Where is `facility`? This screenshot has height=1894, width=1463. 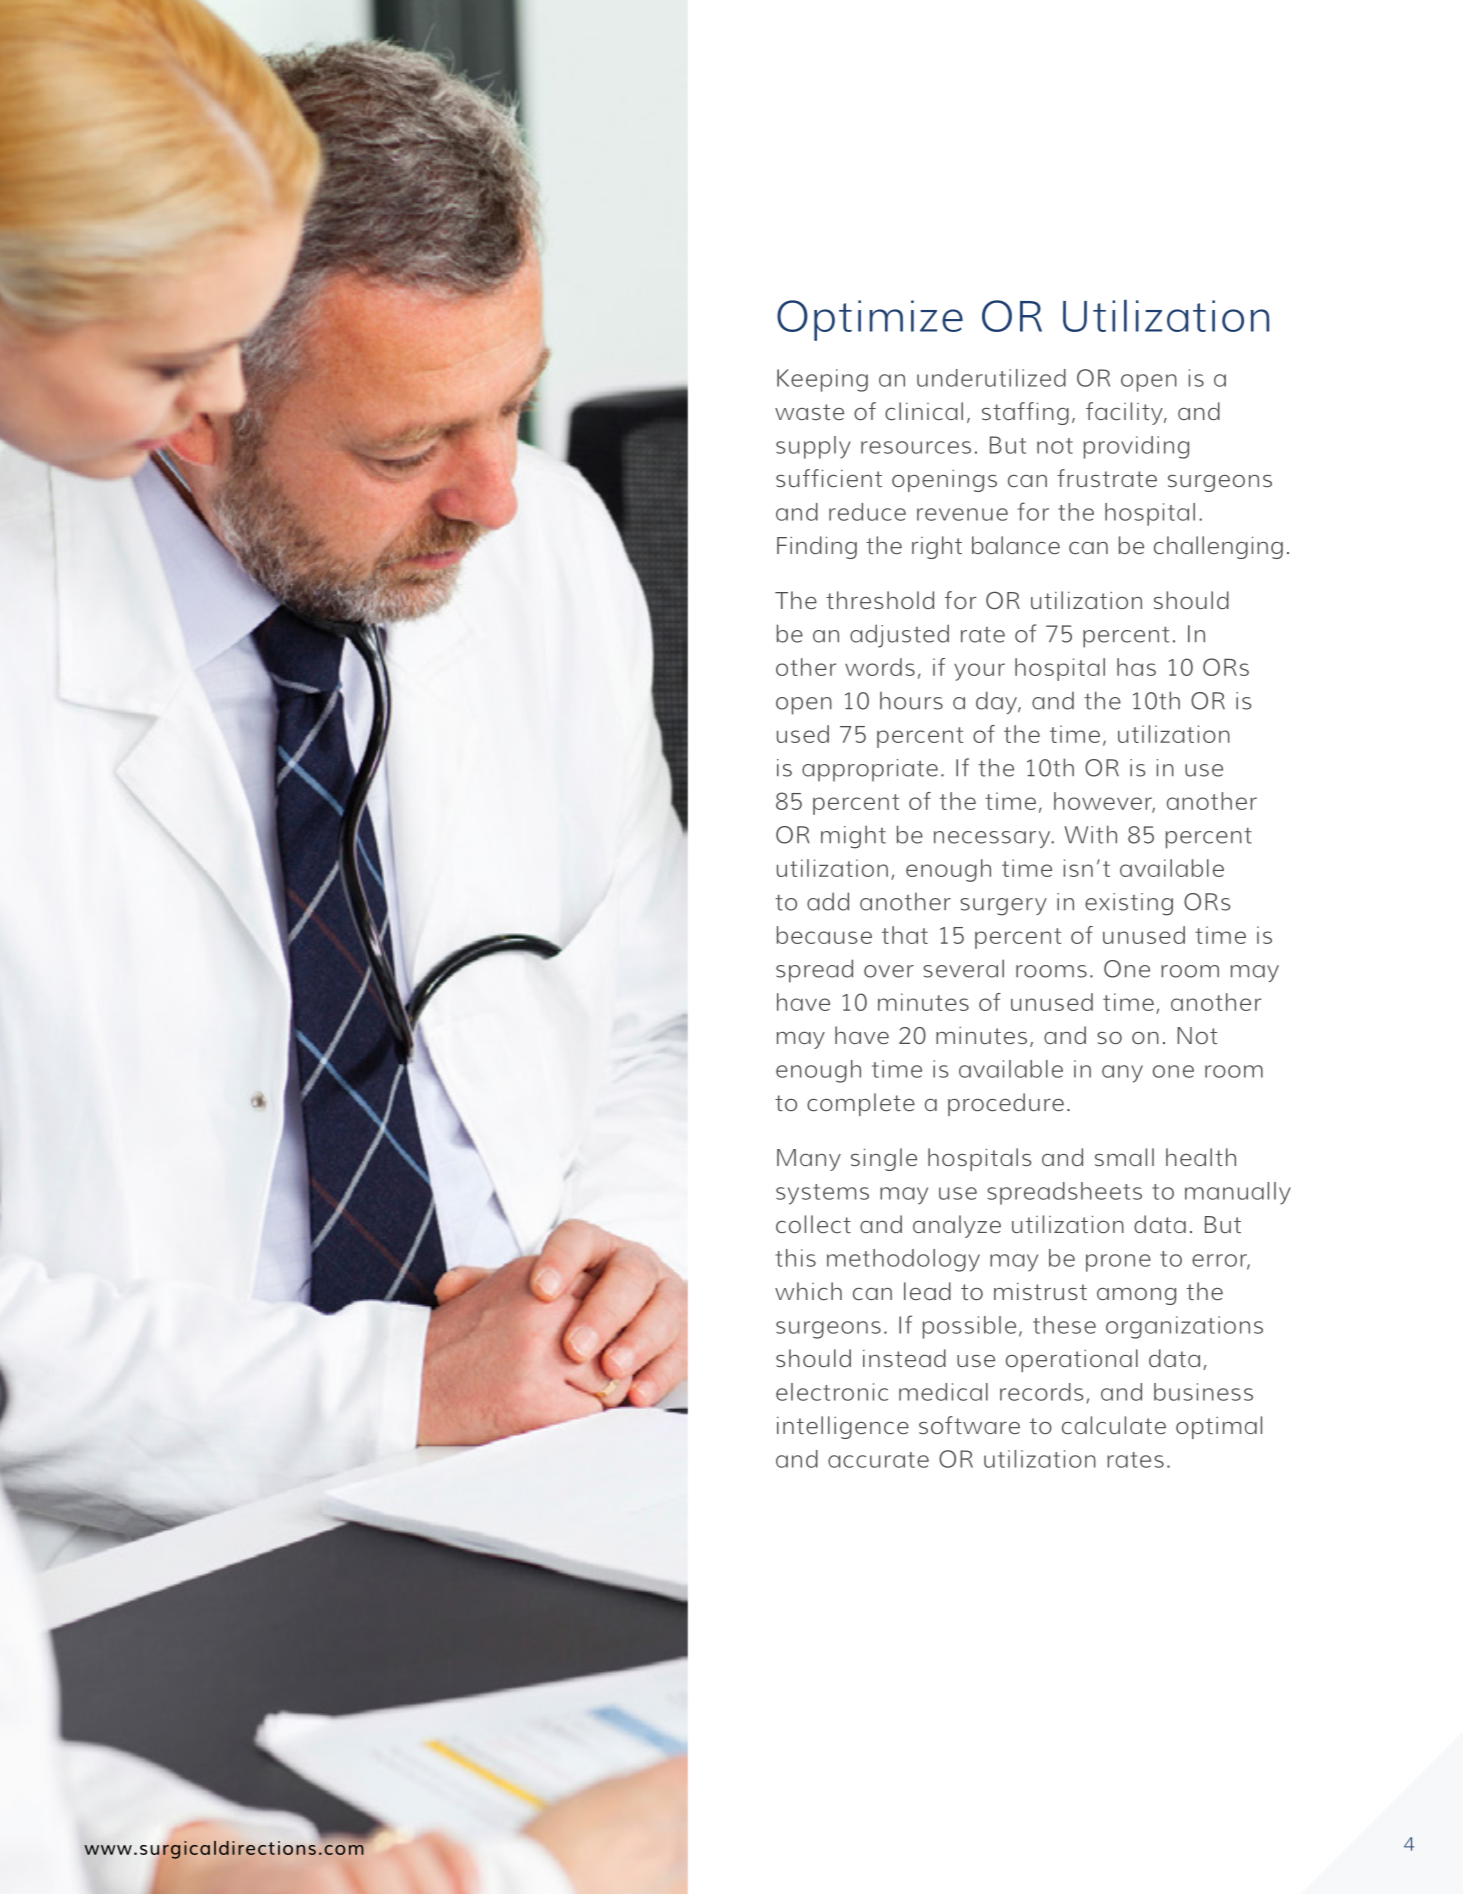 facility is located at coordinates (1125, 413).
